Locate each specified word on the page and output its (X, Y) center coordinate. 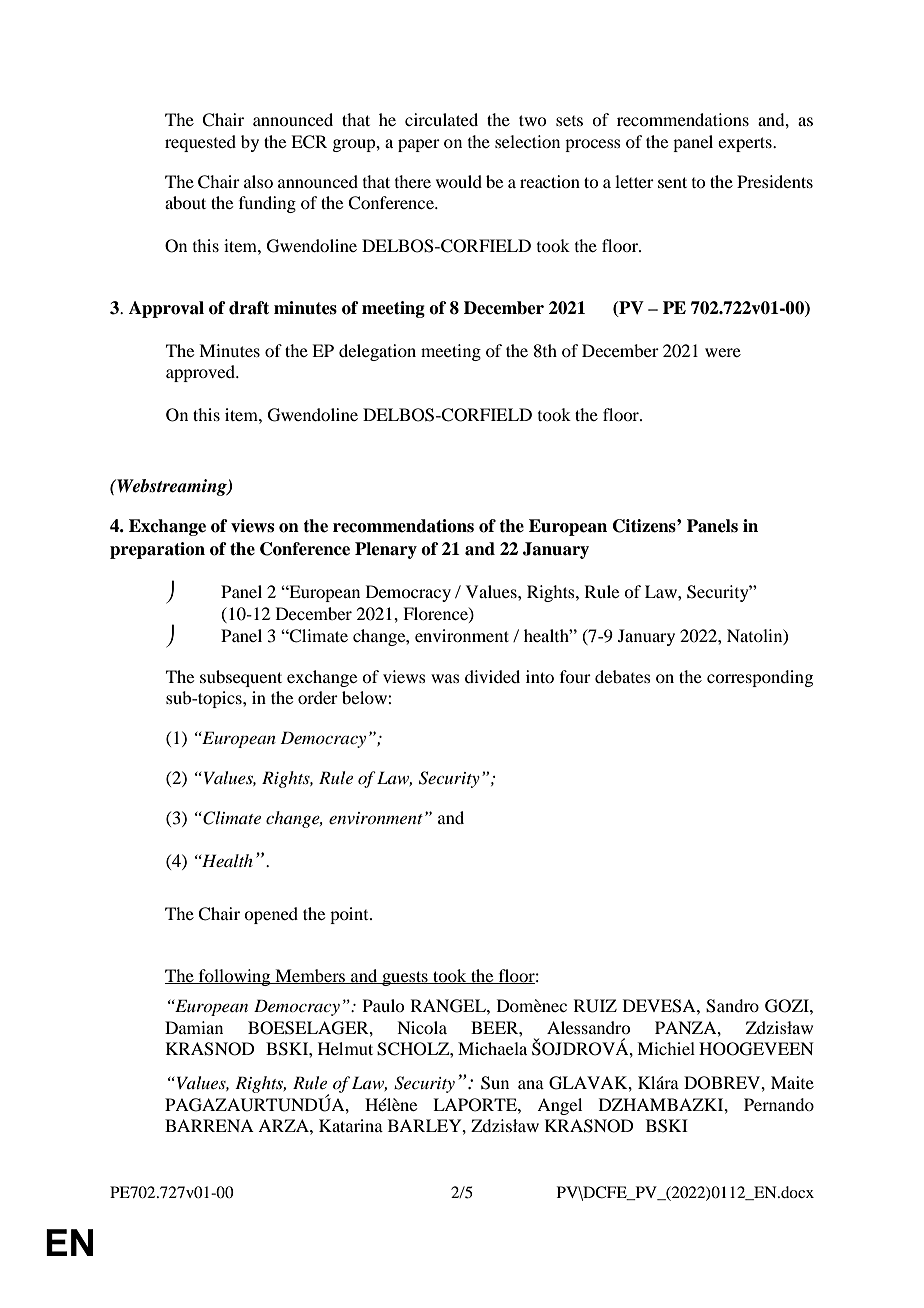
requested (200, 143)
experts (746, 144)
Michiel (666, 1048)
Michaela (492, 1048)
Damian (194, 1027)
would (459, 181)
